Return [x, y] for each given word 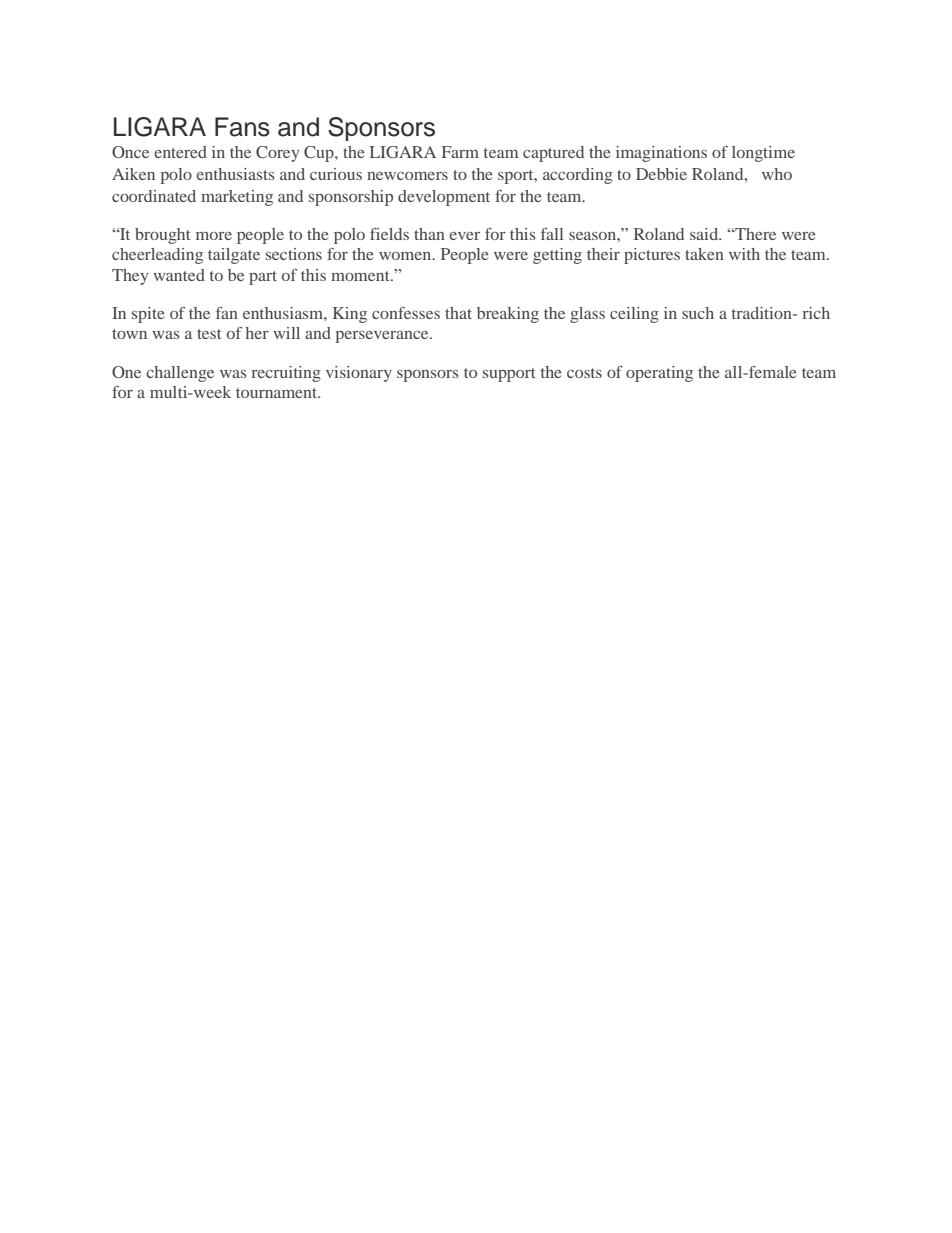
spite [148, 315]
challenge [180, 374]
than [429, 234]
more [214, 236]
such [698, 313]
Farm [460, 152]
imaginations [661, 154]
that [458, 313]
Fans [242, 127]
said [705, 234]
